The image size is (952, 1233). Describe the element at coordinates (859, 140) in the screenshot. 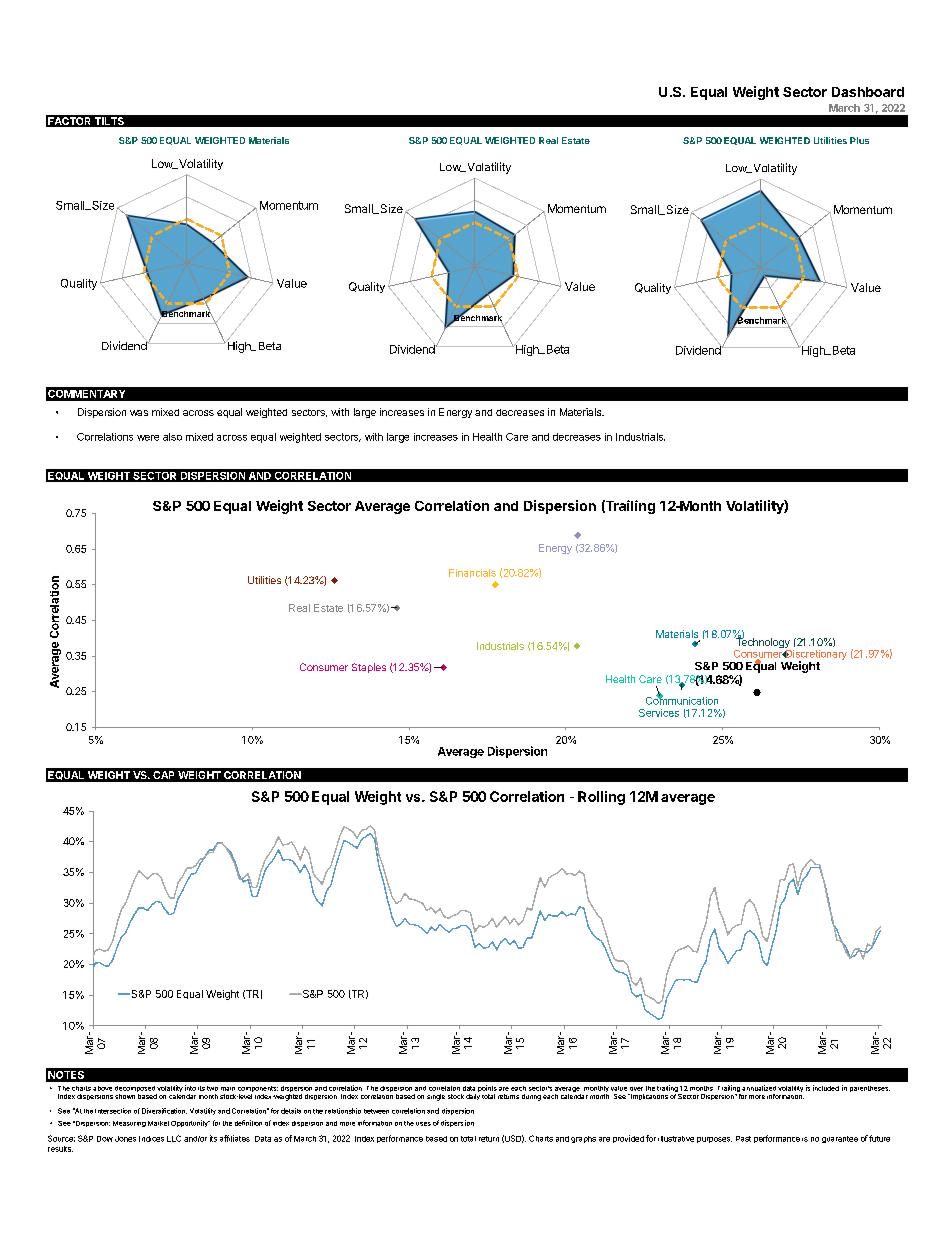

I see `Plus` at that location.
